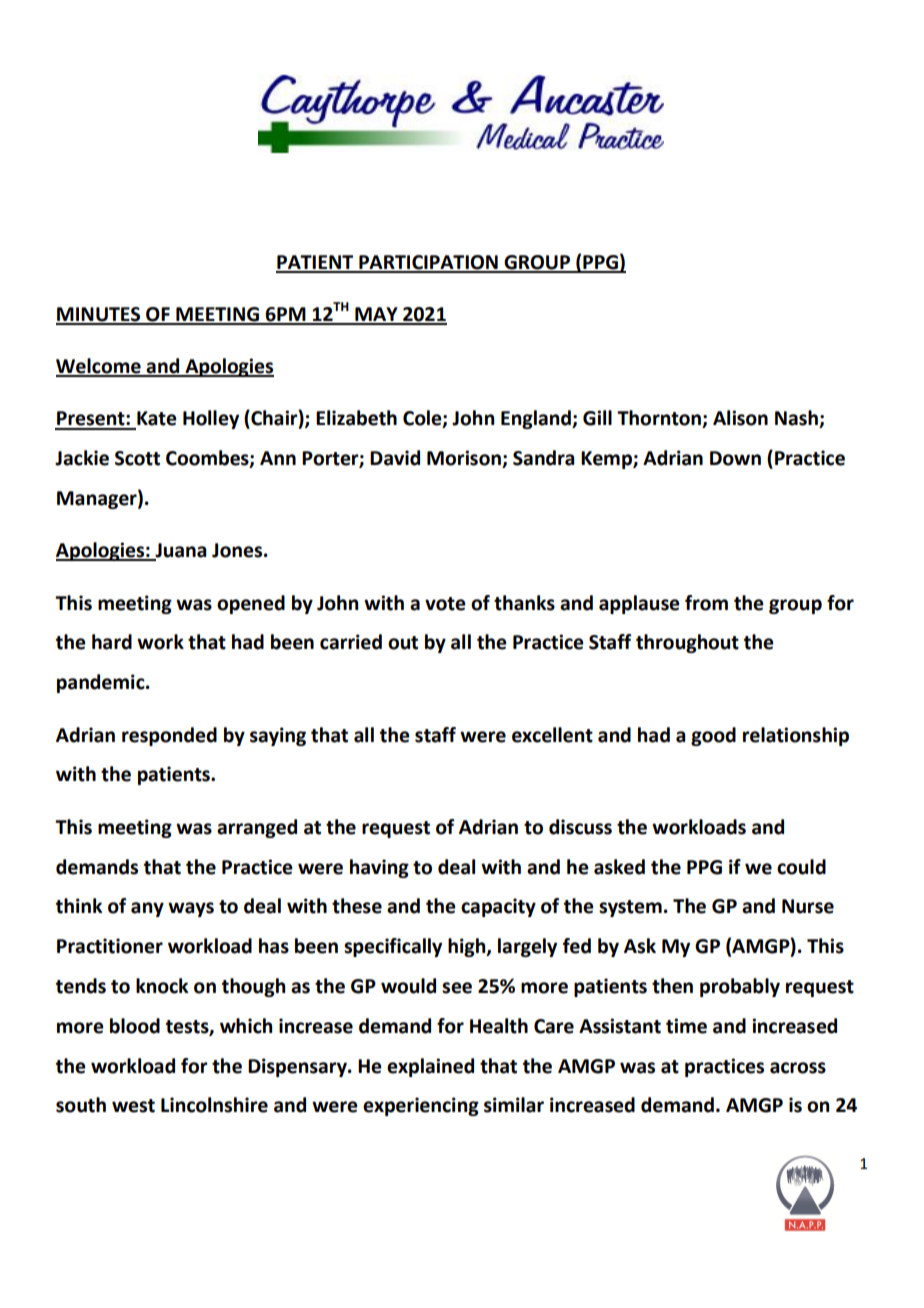 The height and width of the document is (1308, 924). Describe the element at coordinates (356, 418) in the document. I see `Elizabeth` at that location.
